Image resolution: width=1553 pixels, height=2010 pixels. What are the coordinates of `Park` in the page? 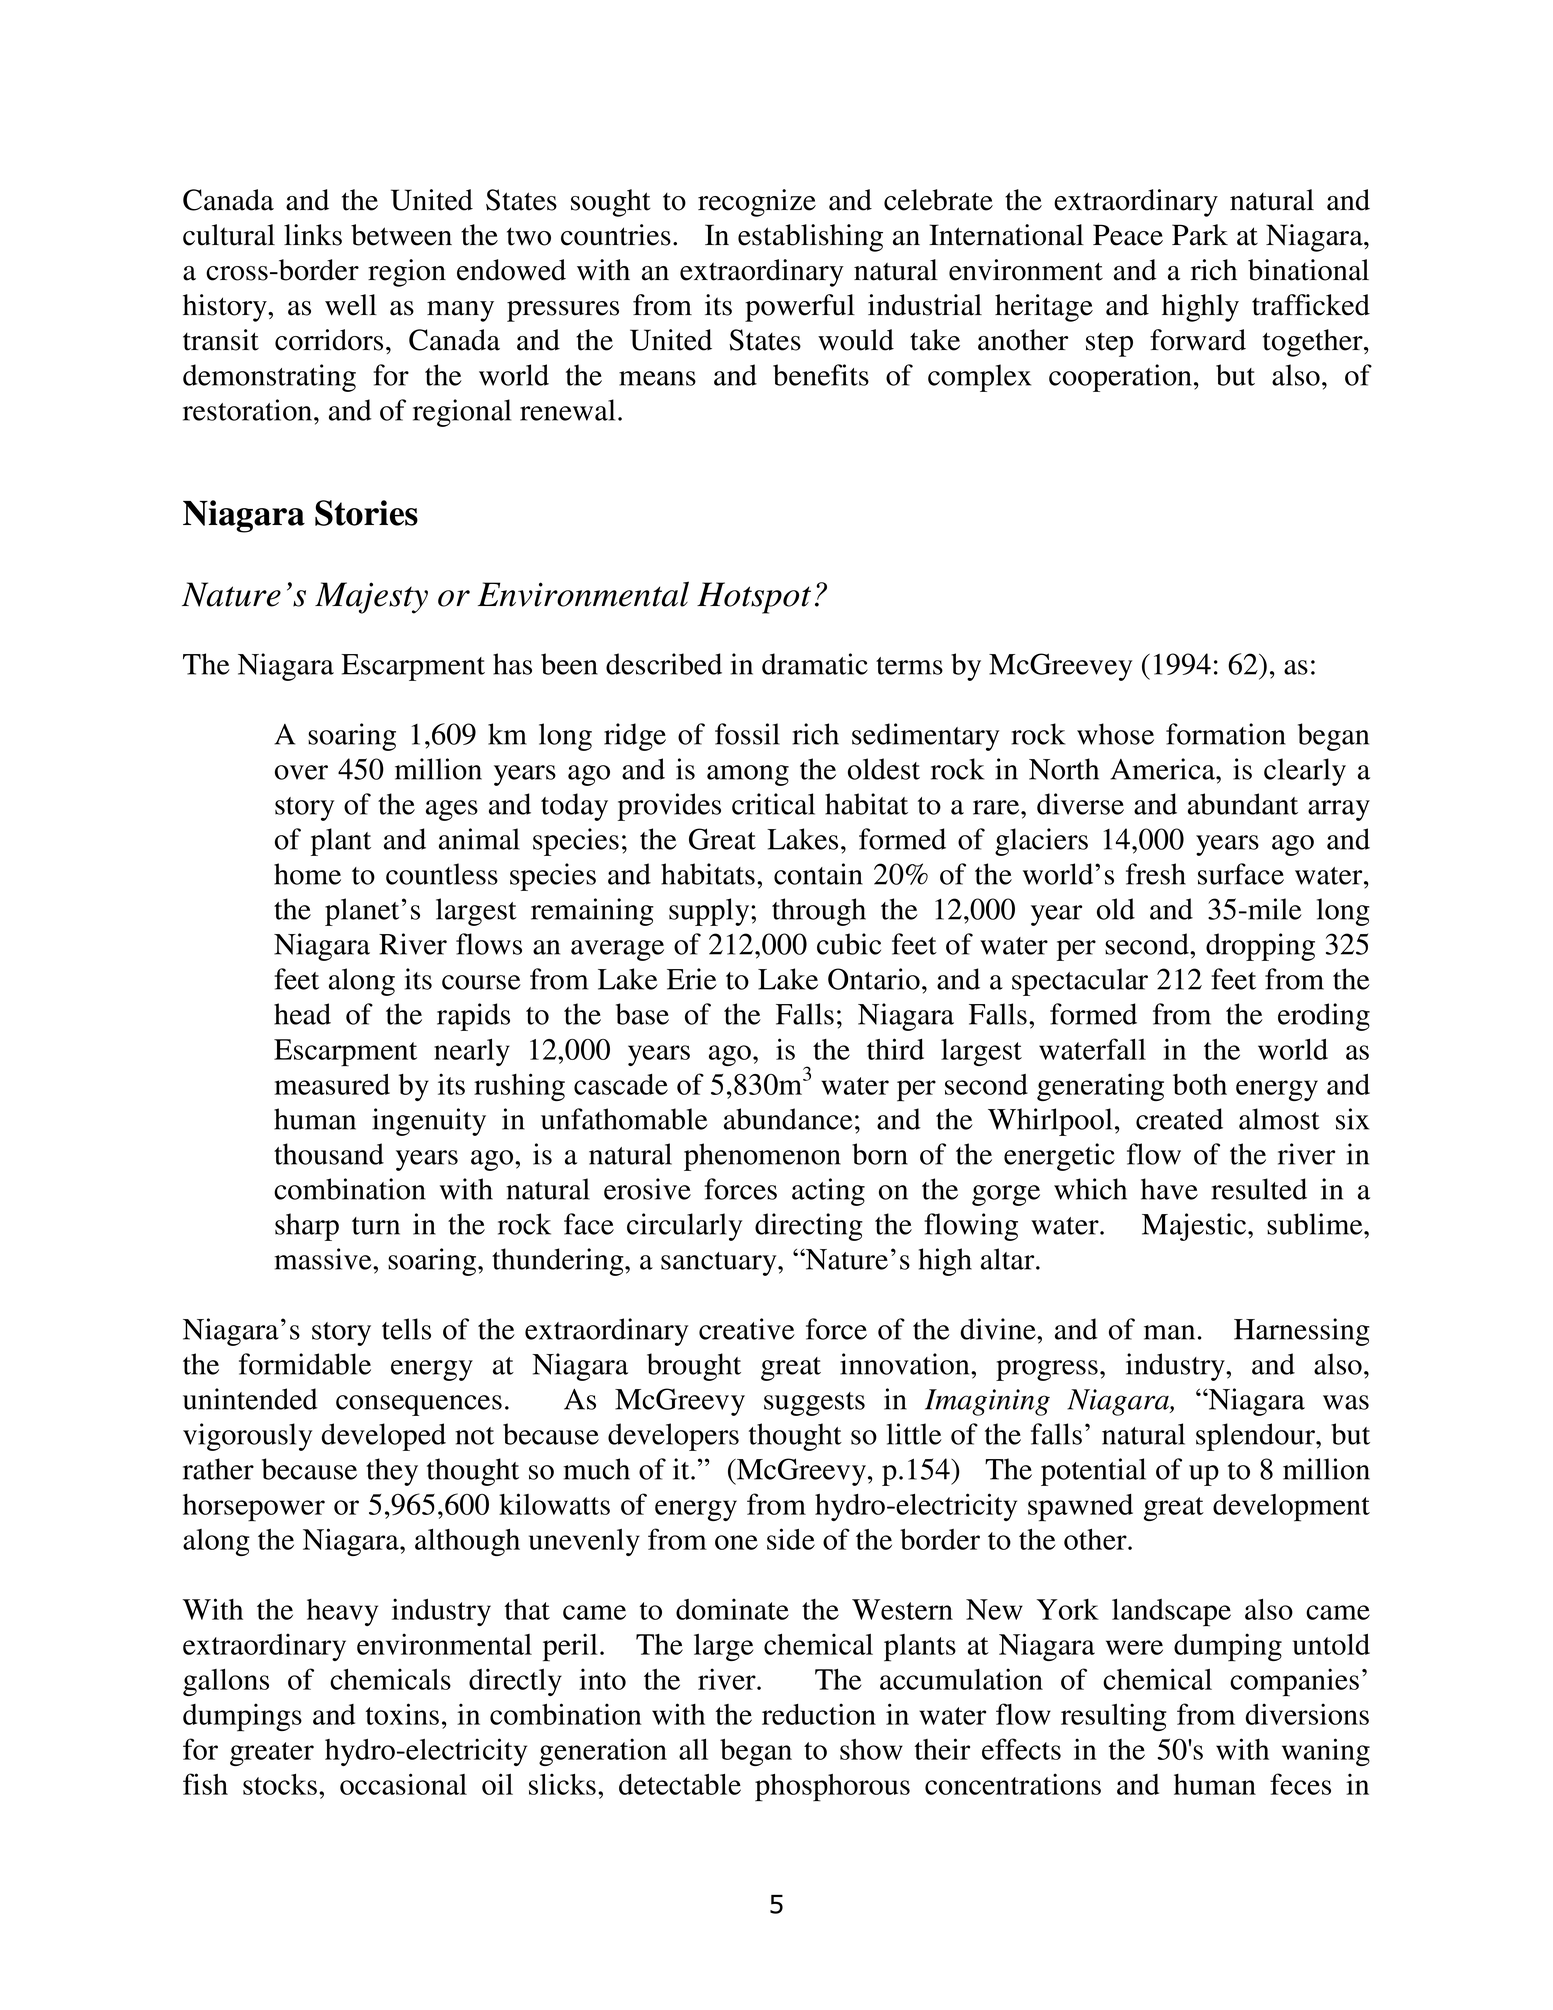 It's located at (1200, 235).
